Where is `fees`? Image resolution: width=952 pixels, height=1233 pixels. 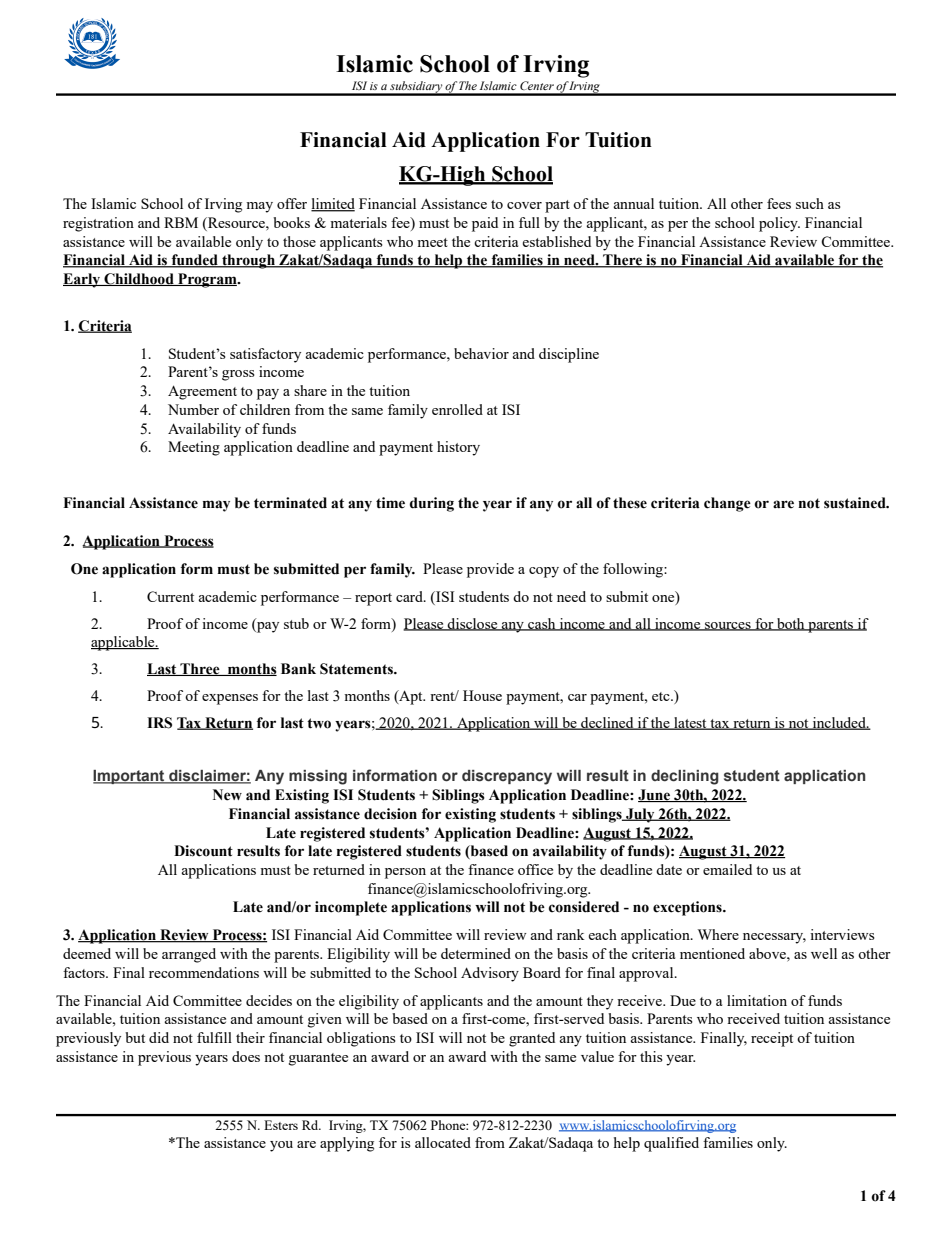
fees is located at coordinates (779, 203).
